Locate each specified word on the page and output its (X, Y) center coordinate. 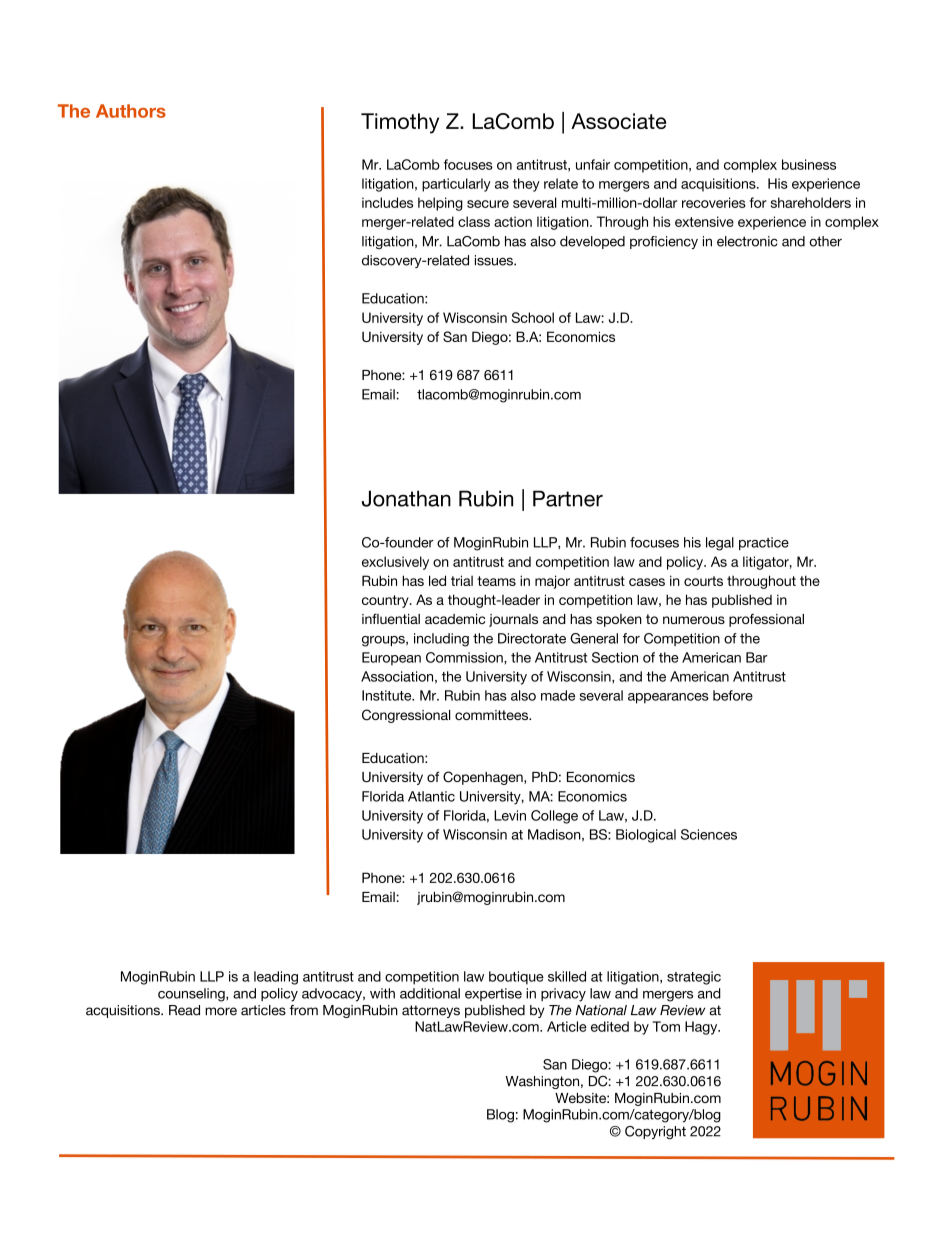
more (221, 1011)
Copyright (655, 1132)
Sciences (709, 834)
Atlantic (431, 796)
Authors (131, 111)
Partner (568, 498)
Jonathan (406, 498)
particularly (456, 185)
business (809, 164)
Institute (388, 695)
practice (764, 543)
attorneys (431, 1011)
